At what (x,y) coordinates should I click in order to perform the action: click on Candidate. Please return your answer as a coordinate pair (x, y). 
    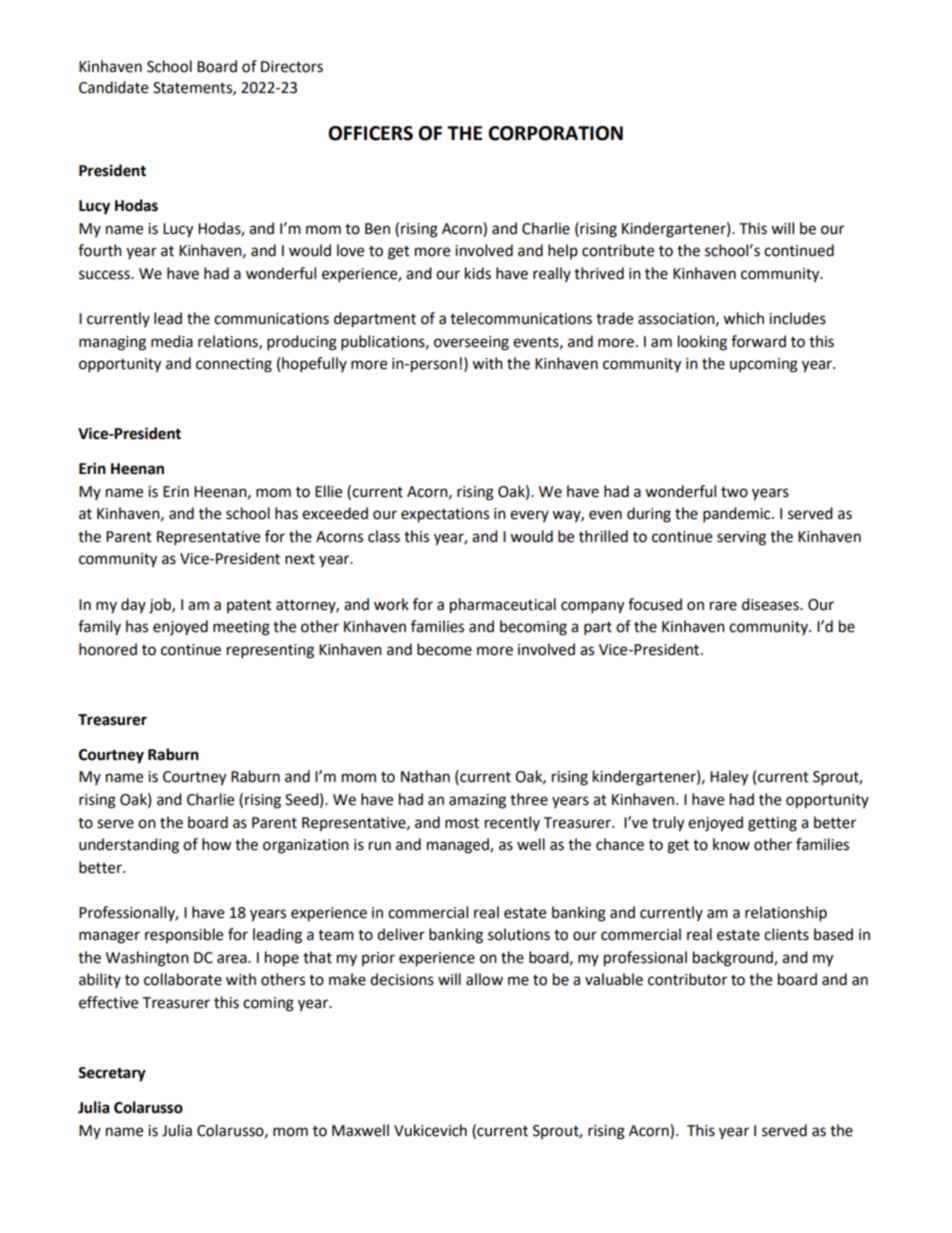
    Looking at the image, I should click on (113, 87).
